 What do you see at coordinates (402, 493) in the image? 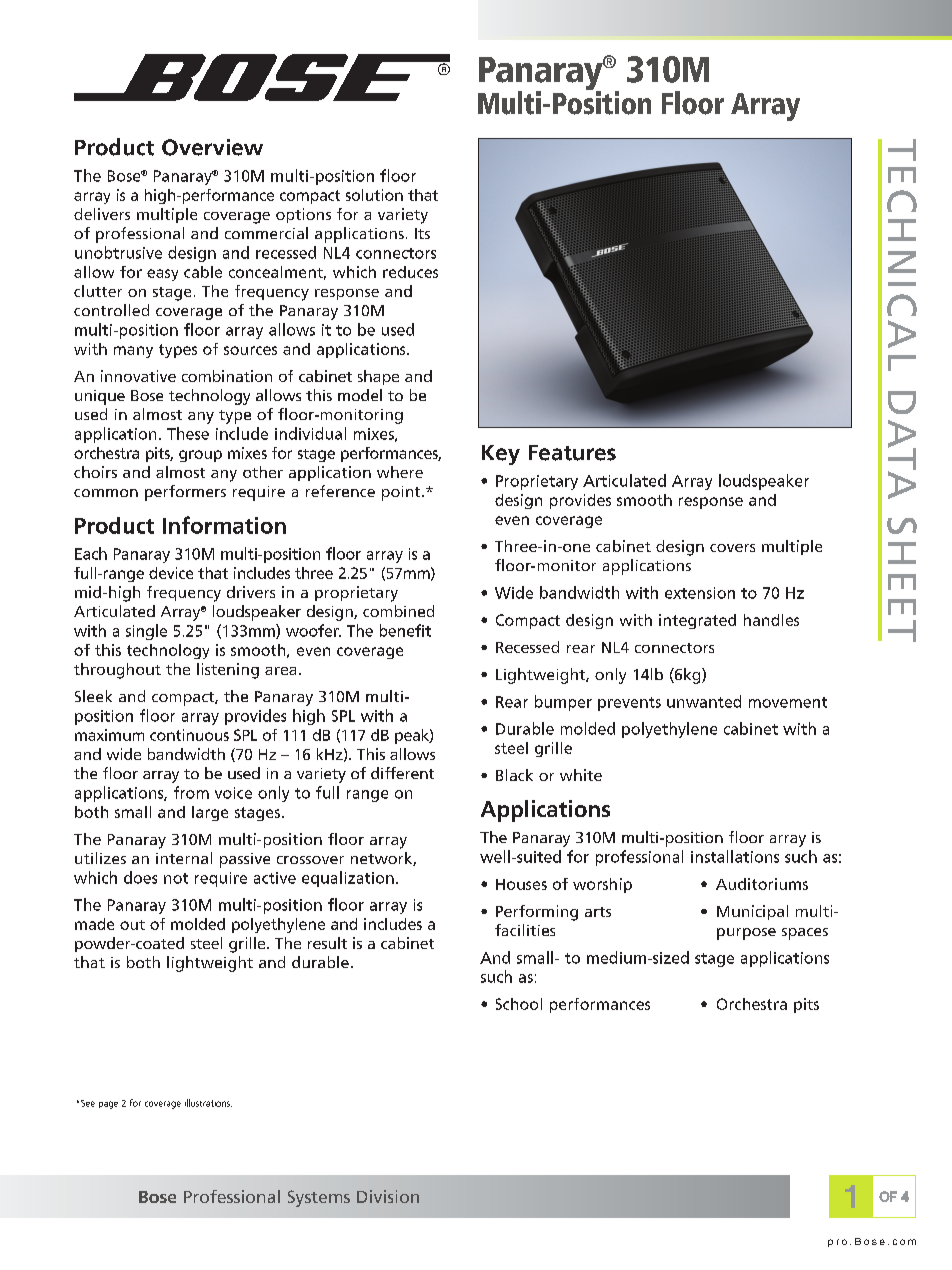
I see `point` at bounding box center [402, 493].
